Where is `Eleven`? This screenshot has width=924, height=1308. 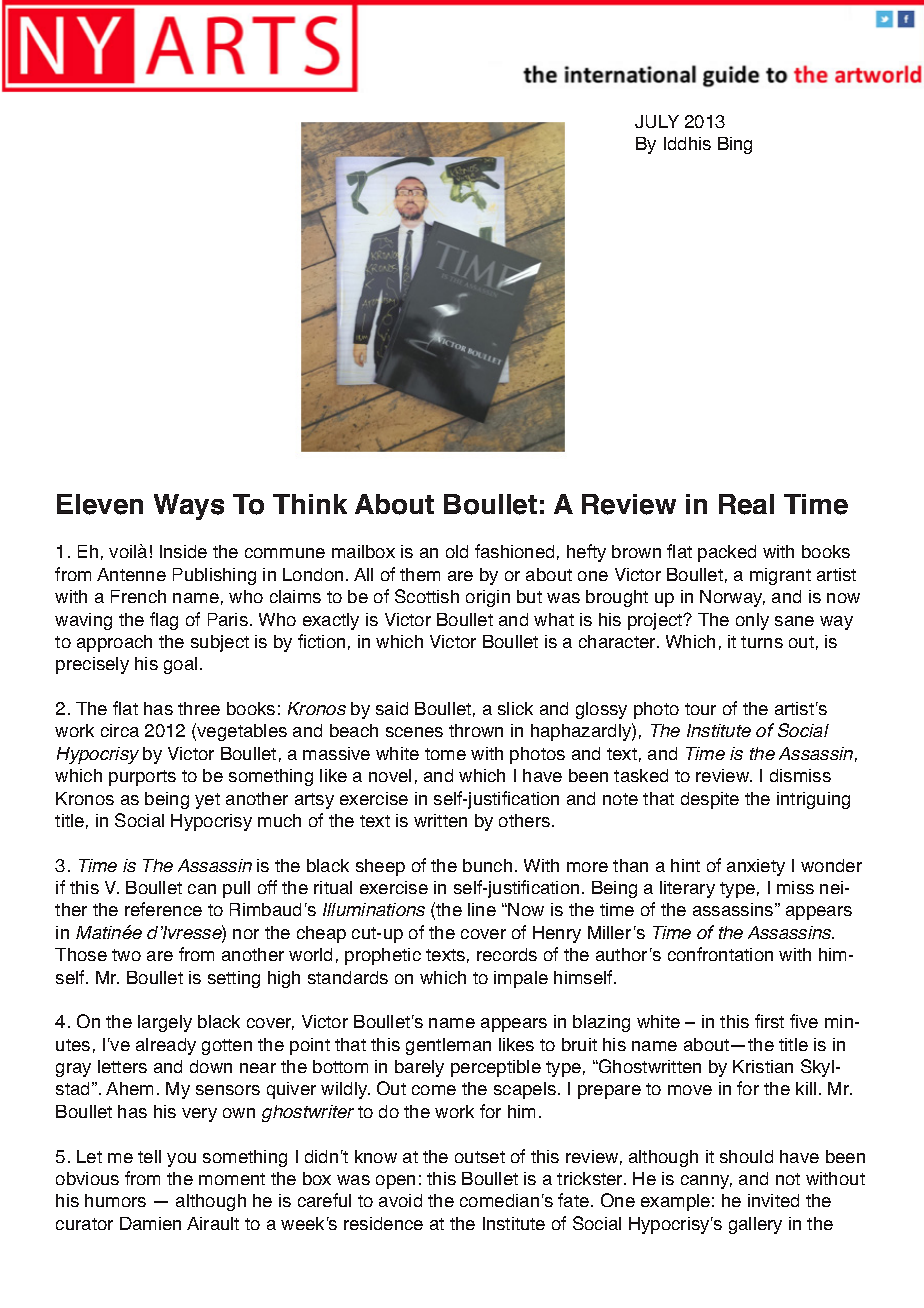
Eleven is located at coordinates (100, 504).
